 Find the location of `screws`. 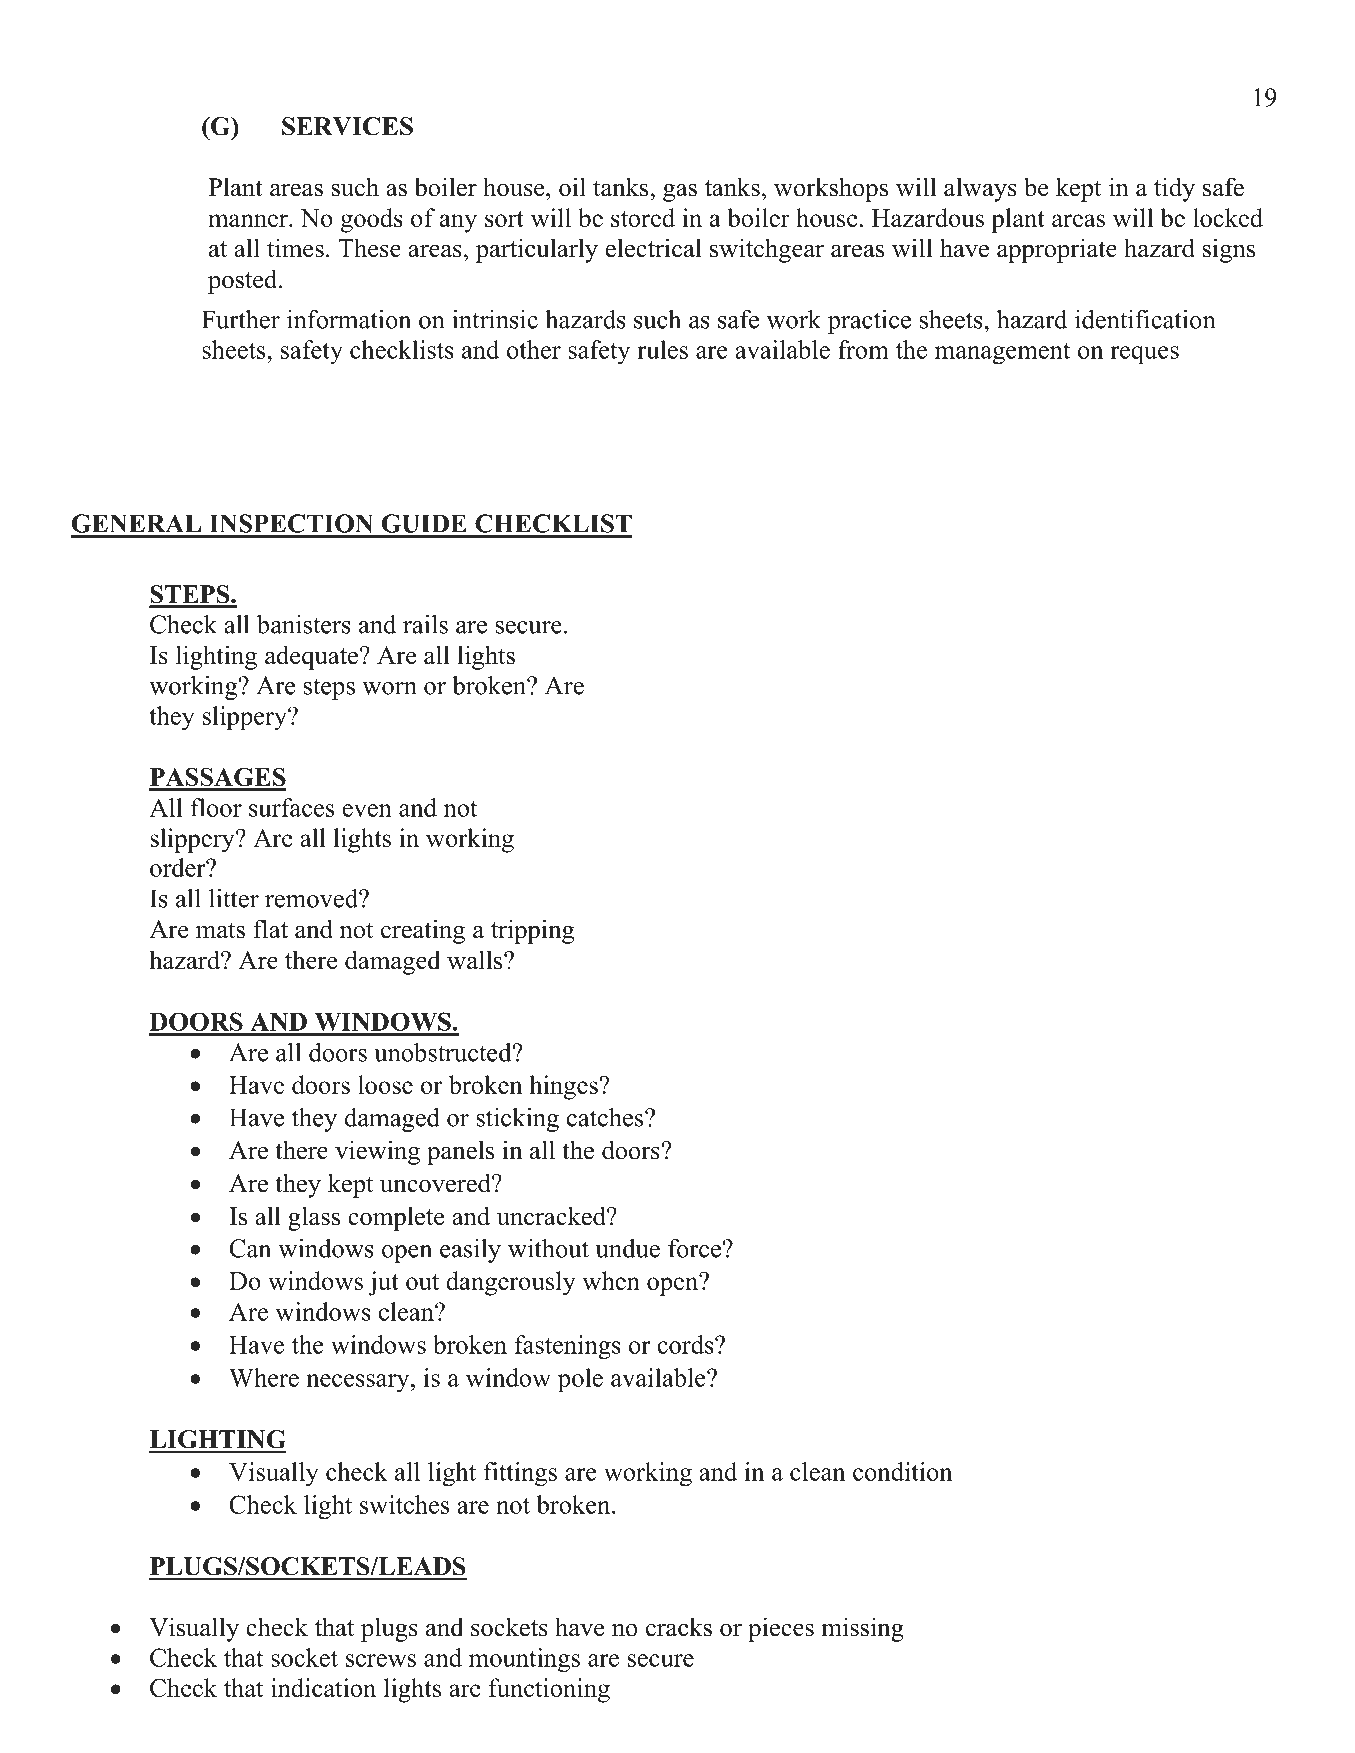

screws is located at coordinates (381, 1660).
